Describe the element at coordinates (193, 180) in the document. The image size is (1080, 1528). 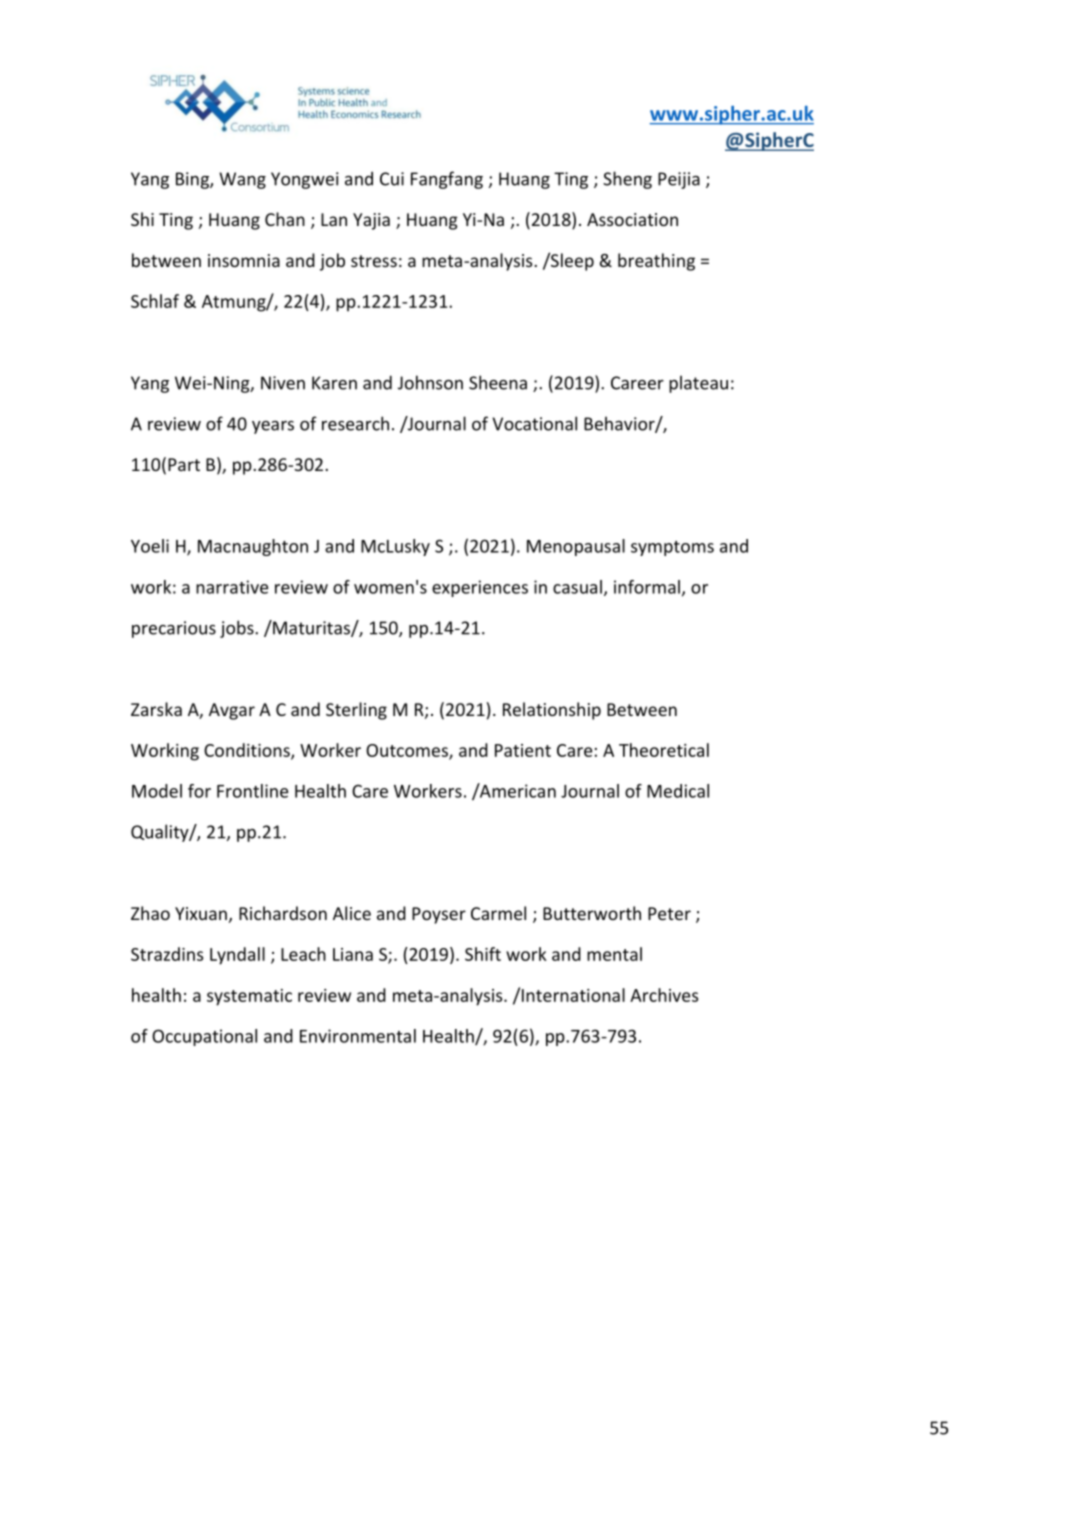
I see `Bing` at that location.
